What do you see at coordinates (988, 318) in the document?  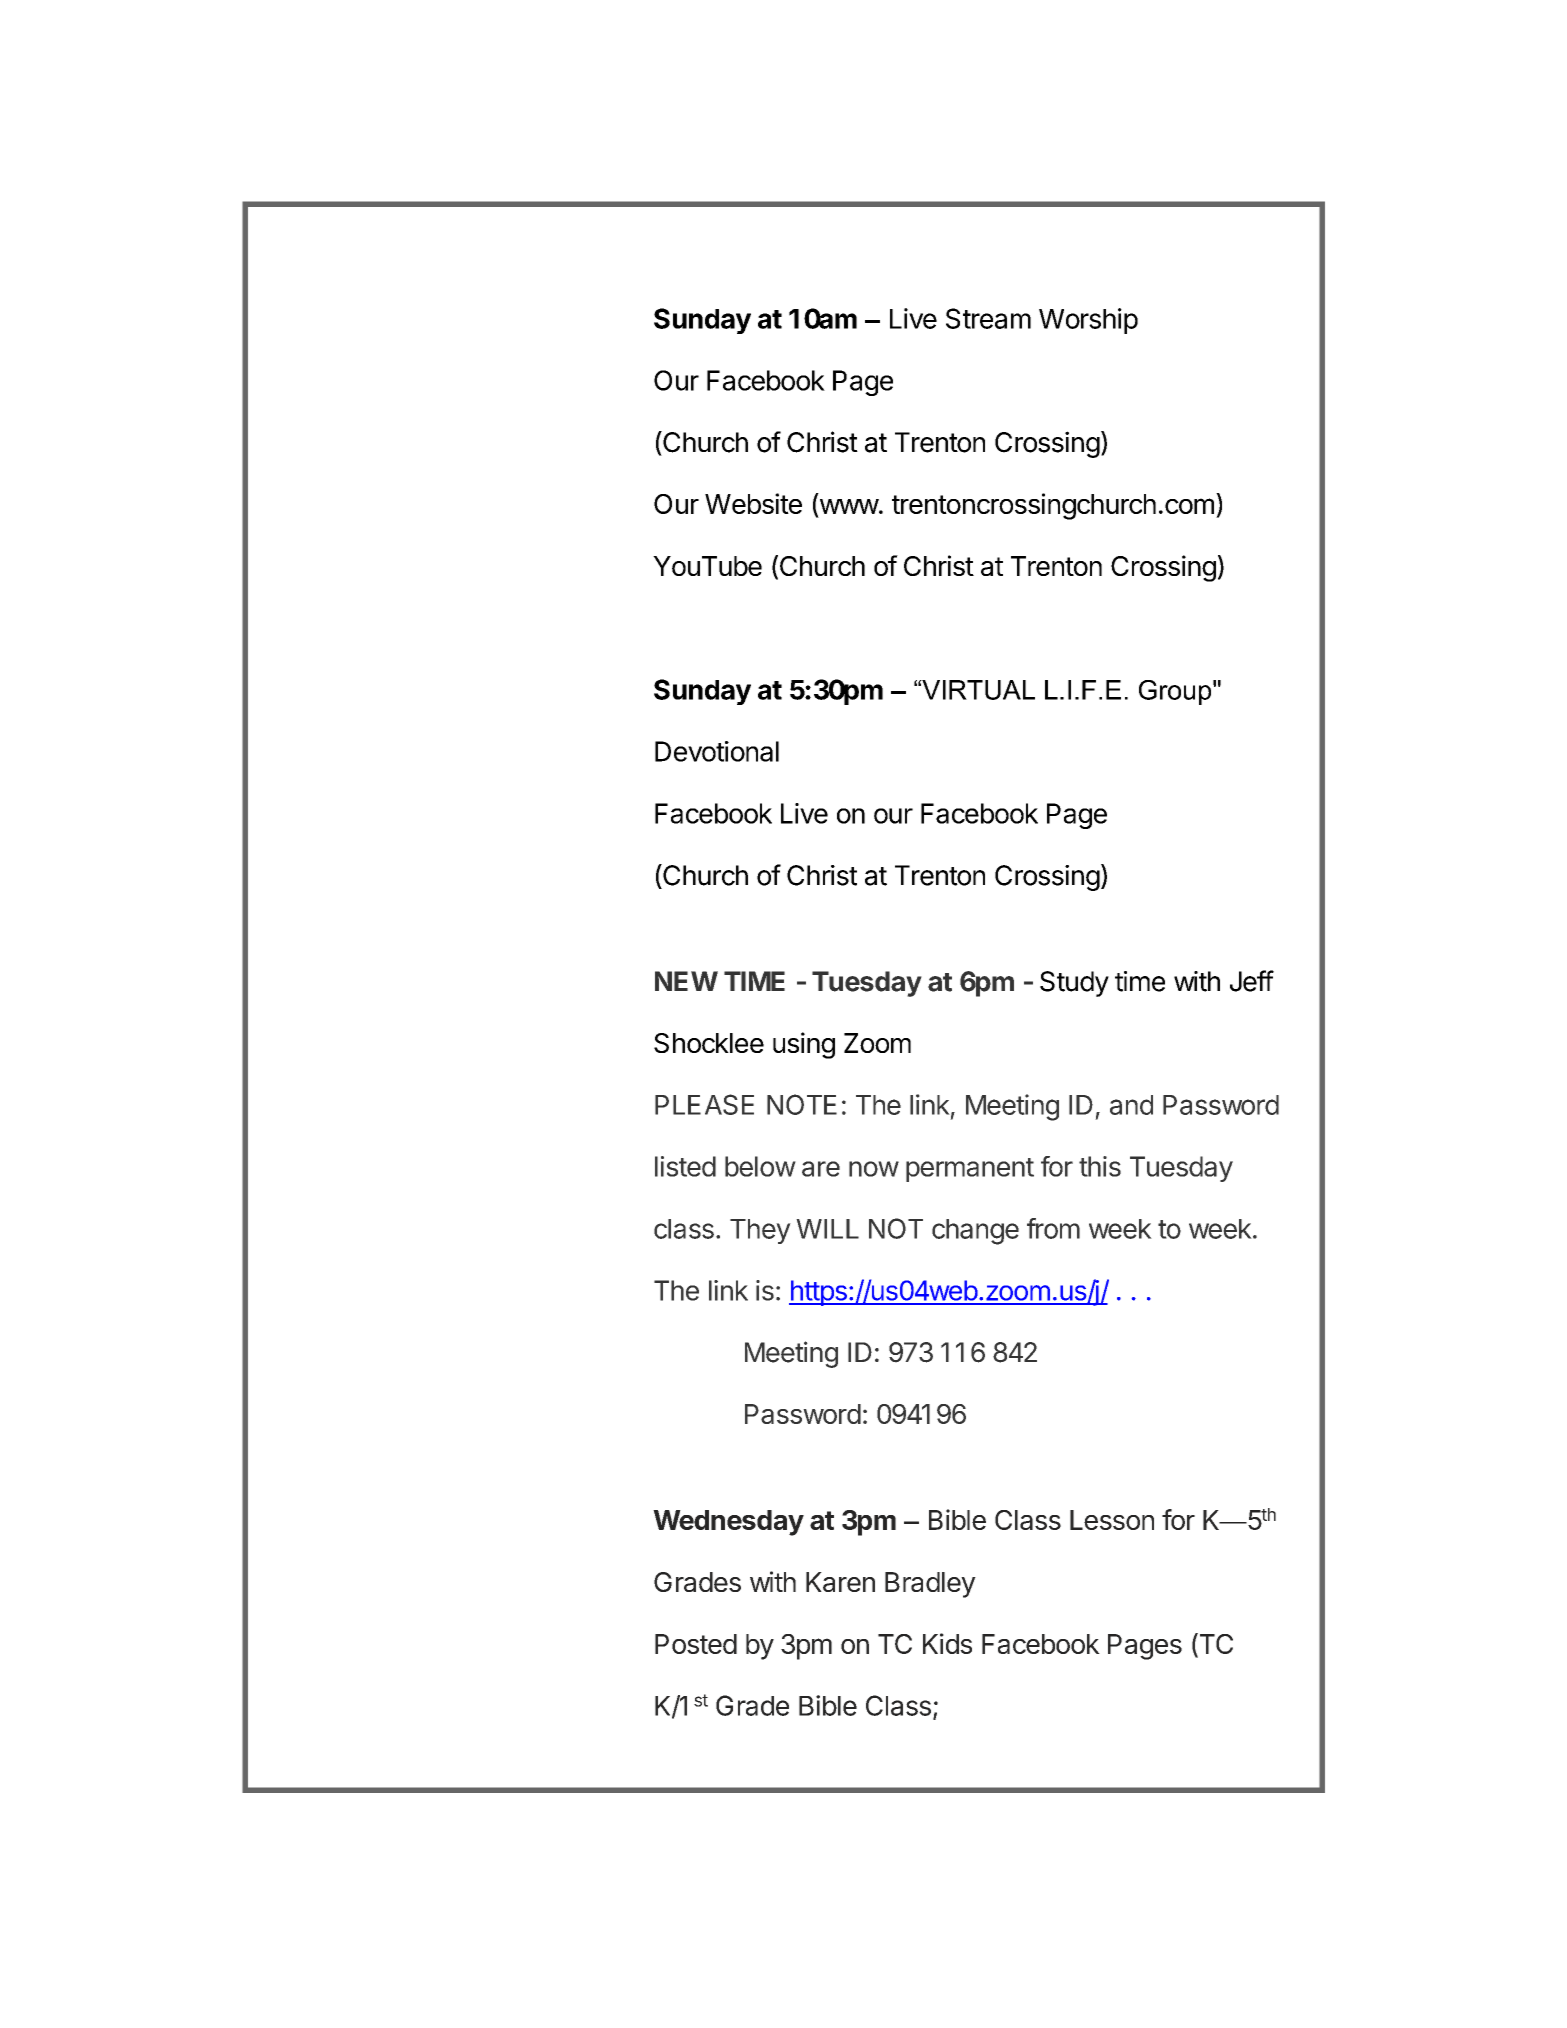 I see `Stream` at bounding box center [988, 318].
